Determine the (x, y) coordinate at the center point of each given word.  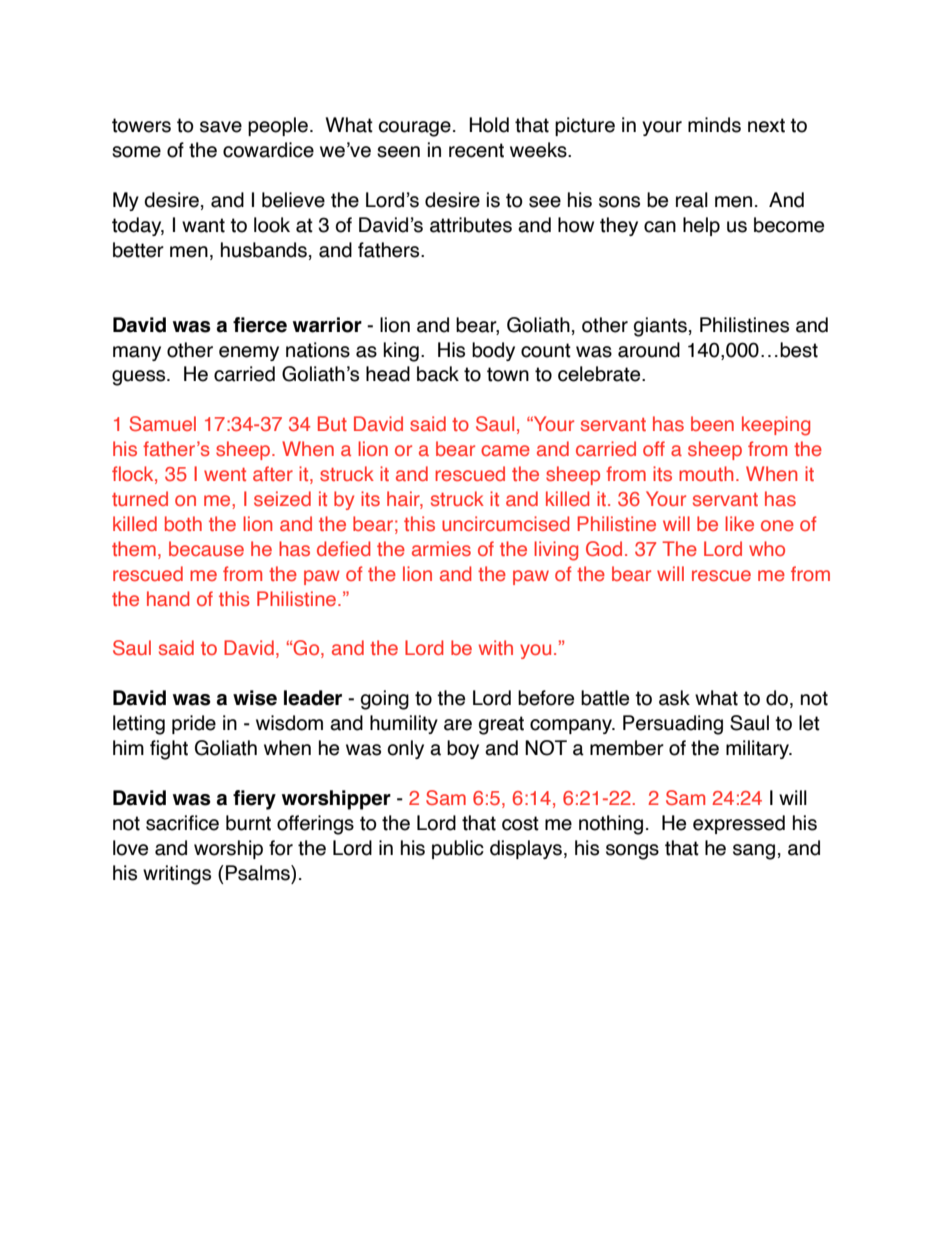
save (221, 127)
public (458, 849)
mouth (706, 473)
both (183, 523)
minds (714, 125)
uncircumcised (505, 523)
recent (476, 150)
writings (177, 875)
